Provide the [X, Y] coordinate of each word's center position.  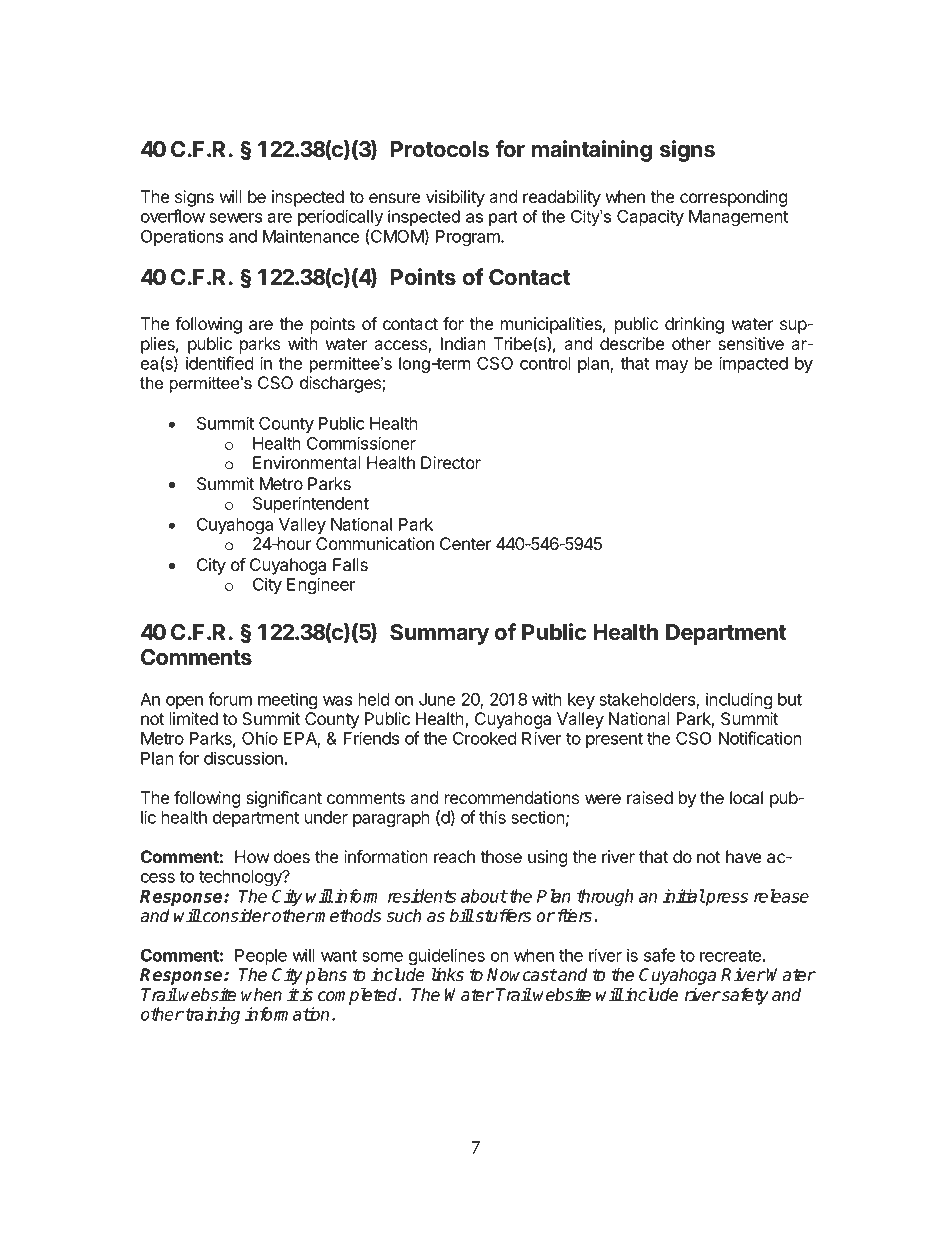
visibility [455, 198]
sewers [235, 218]
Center [465, 544]
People [261, 957]
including [739, 701]
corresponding [734, 198]
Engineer [321, 586]
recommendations [512, 798]
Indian [463, 344]
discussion [243, 758]
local [746, 798]
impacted [753, 364]
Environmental [307, 463]
